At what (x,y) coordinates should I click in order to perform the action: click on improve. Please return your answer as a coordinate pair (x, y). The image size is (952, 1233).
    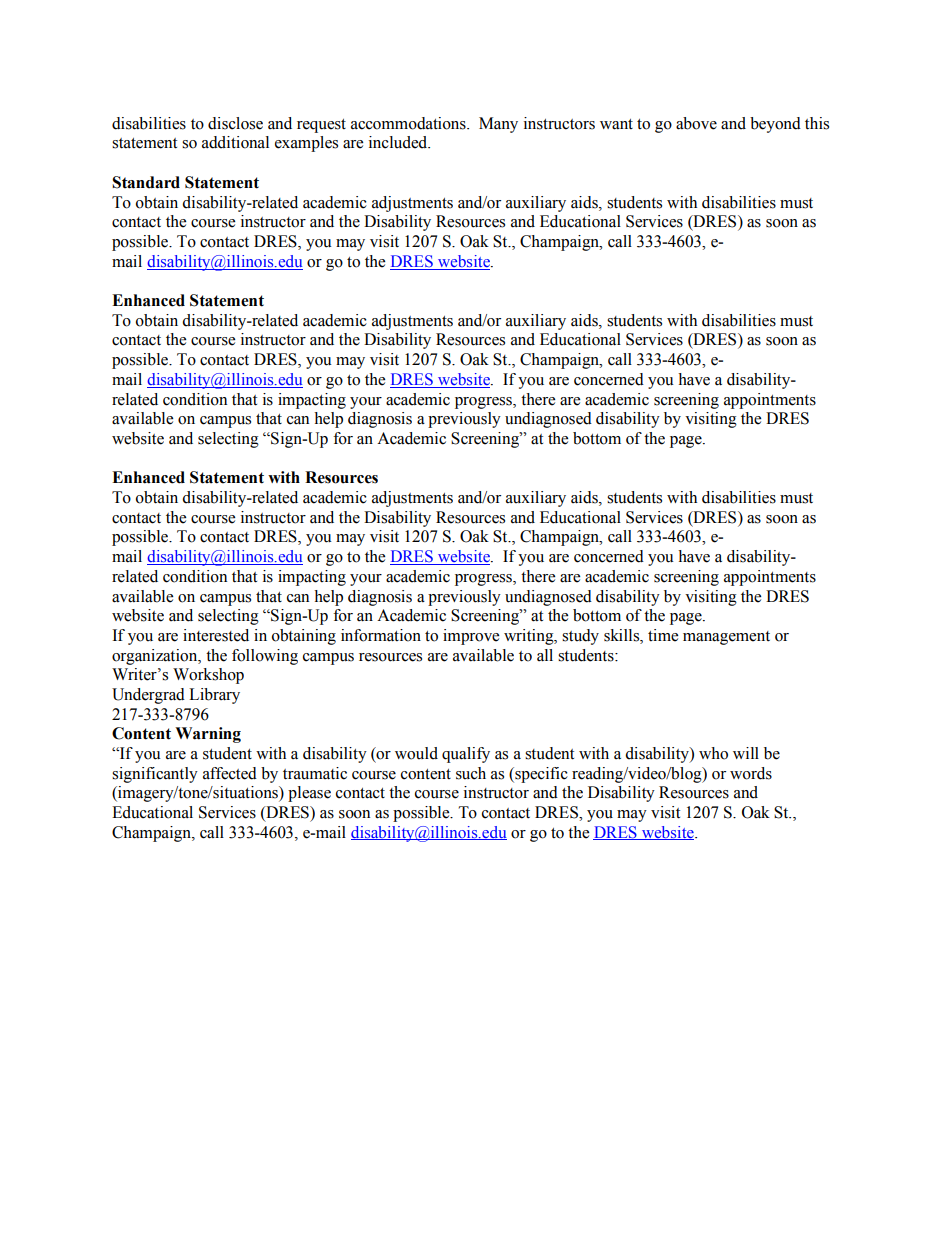
    Looking at the image, I should click on (471, 637).
